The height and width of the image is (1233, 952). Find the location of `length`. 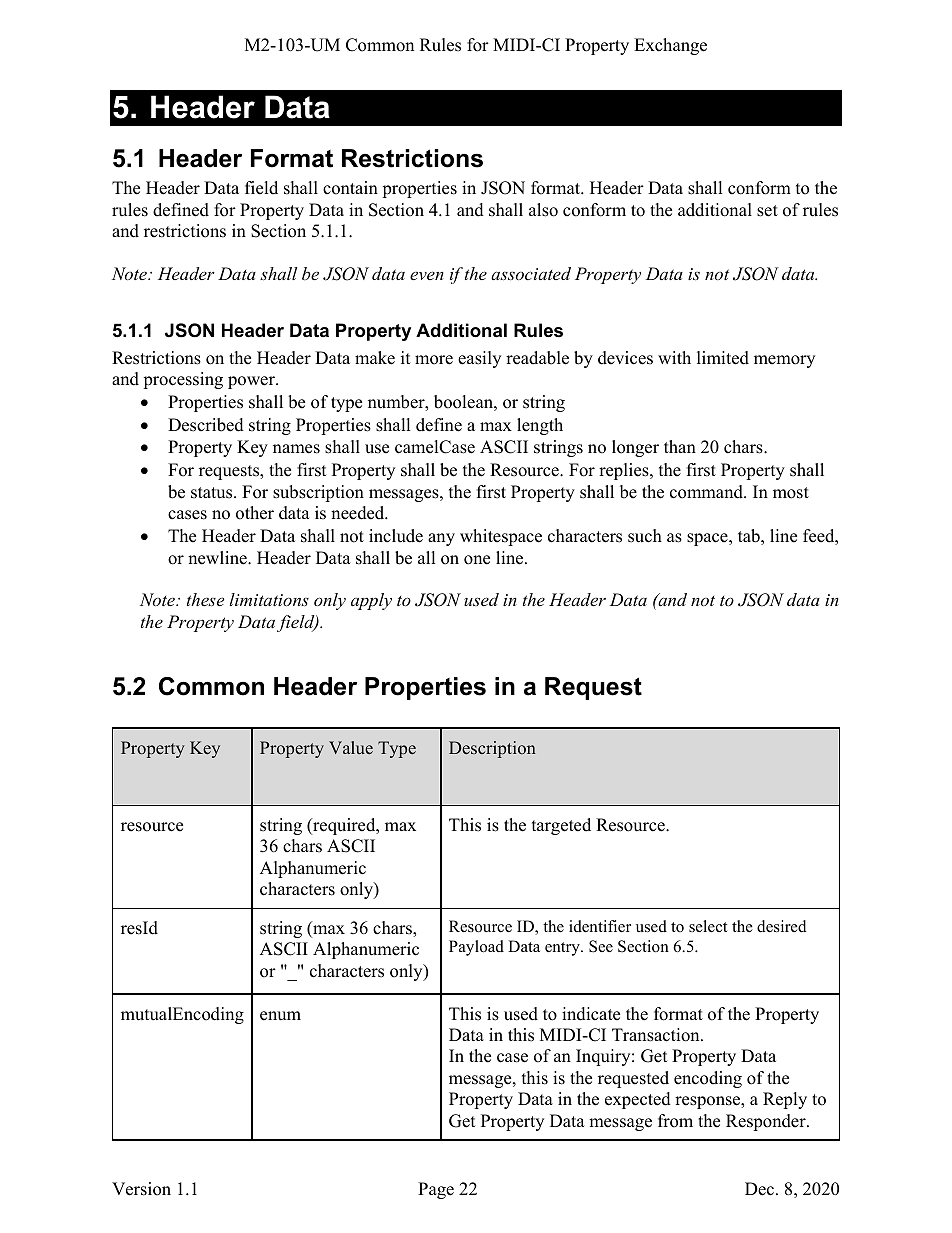

length is located at coordinates (540, 426).
